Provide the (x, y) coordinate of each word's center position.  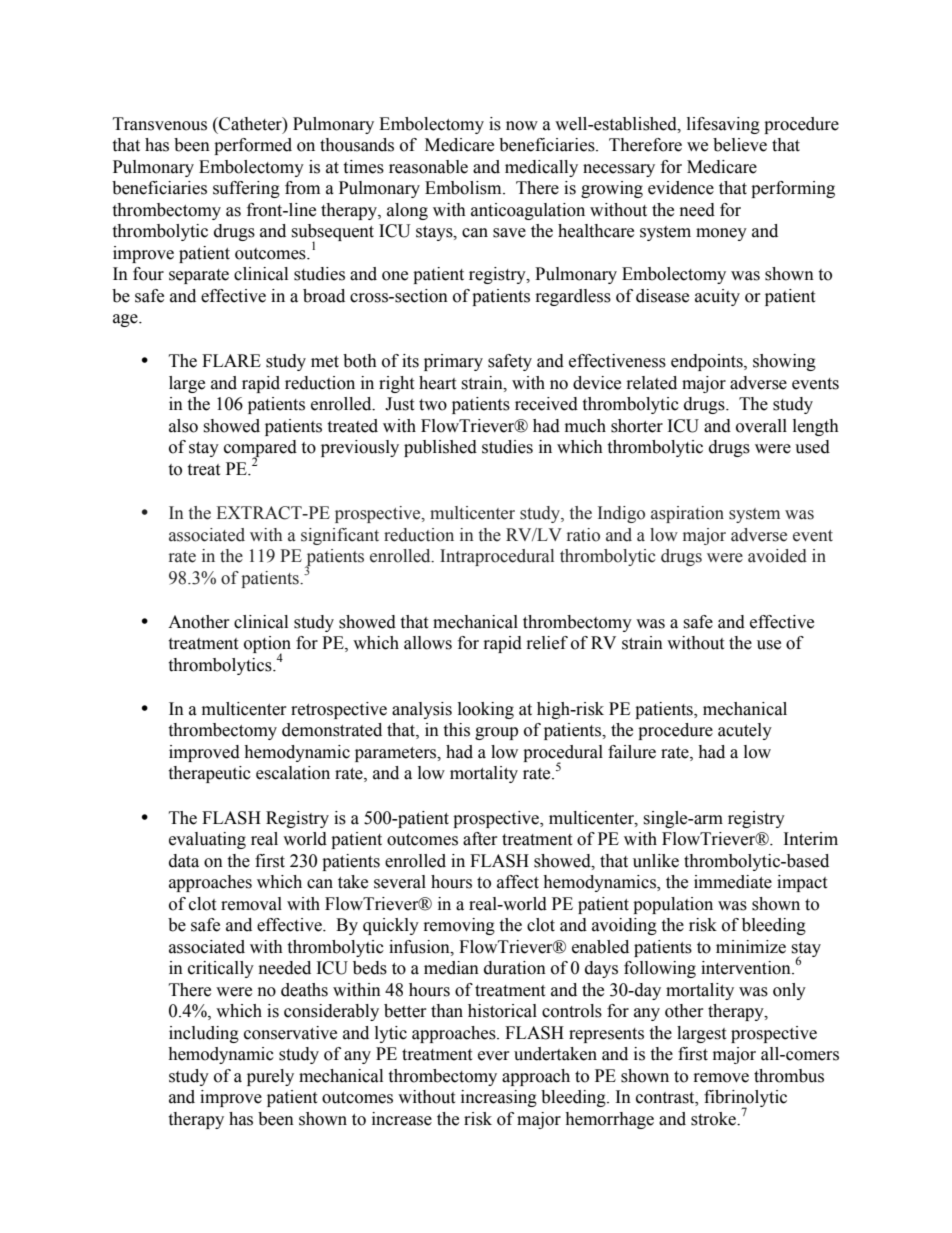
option (267, 646)
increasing (499, 1098)
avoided (777, 556)
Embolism (464, 188)
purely (270, 1077)
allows (428, 643)
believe (740, 145)
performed (253, 146)
